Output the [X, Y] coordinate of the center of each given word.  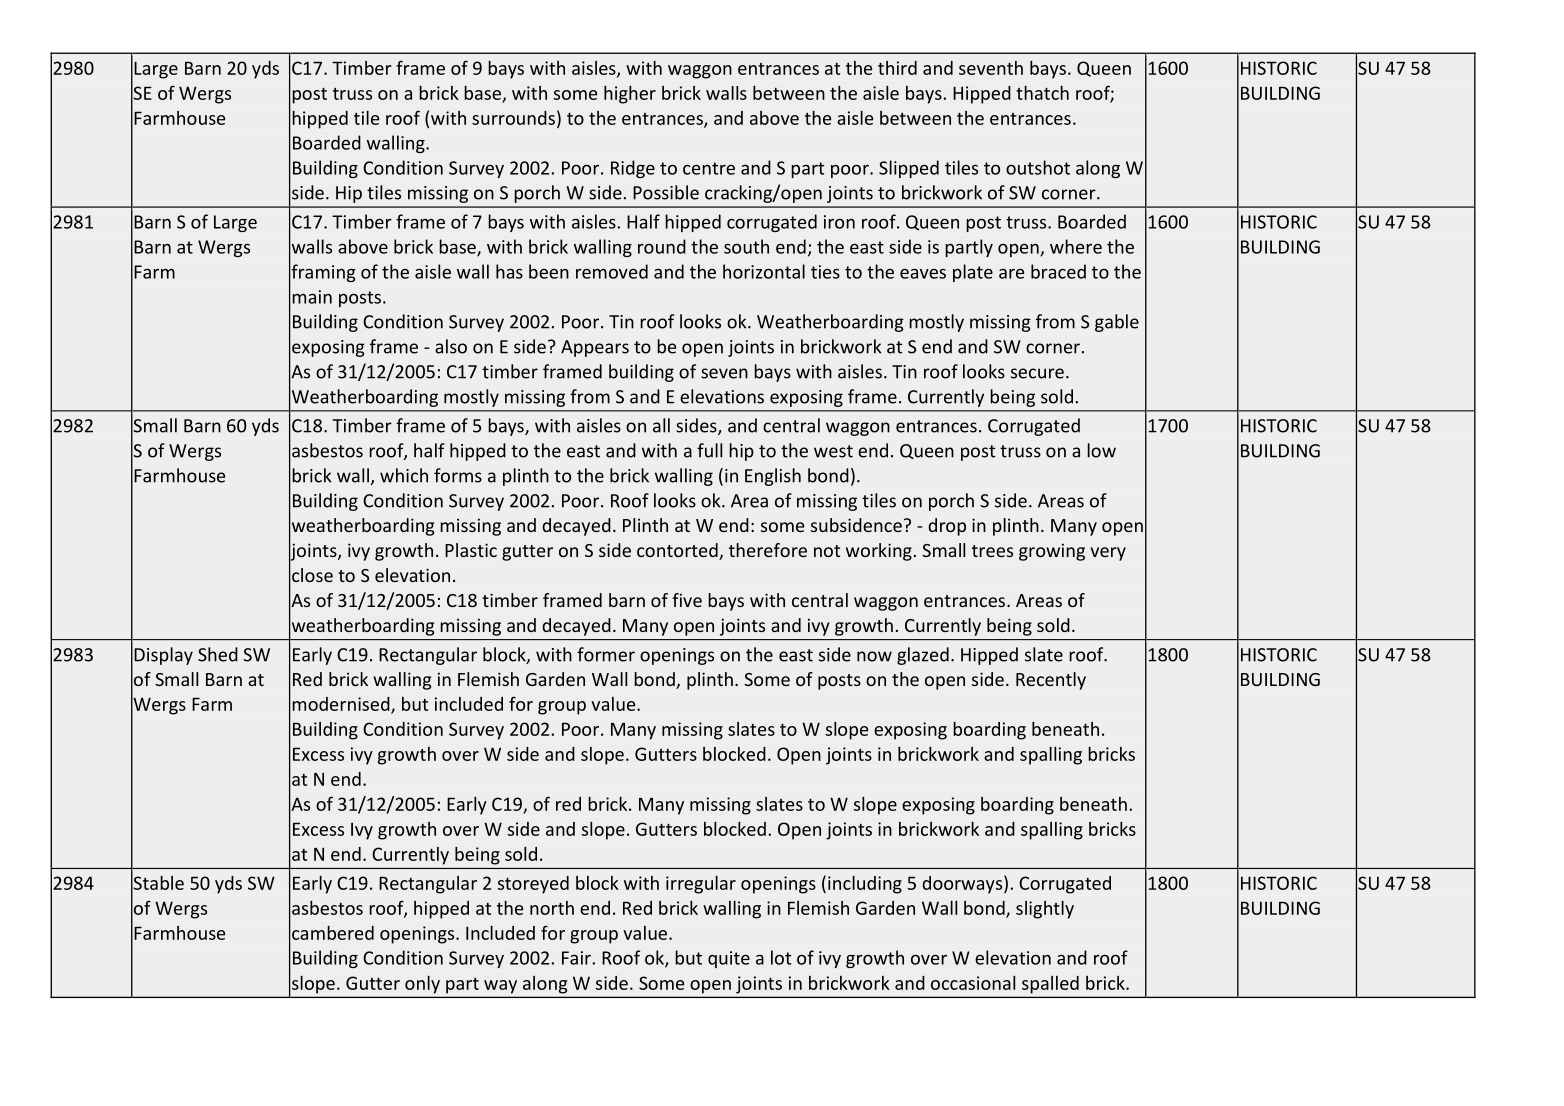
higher [630, 95]
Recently [1051, 681]
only [422, 985]
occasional [973, 983]
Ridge [633, 169]
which [404, 475]
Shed [218, 654]
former [606, 654]
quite [729, 959]
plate [973, 273]
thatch [1042, 93]
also [451, 346]
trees [992, 551]
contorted [678, 551]
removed [612, 271]
